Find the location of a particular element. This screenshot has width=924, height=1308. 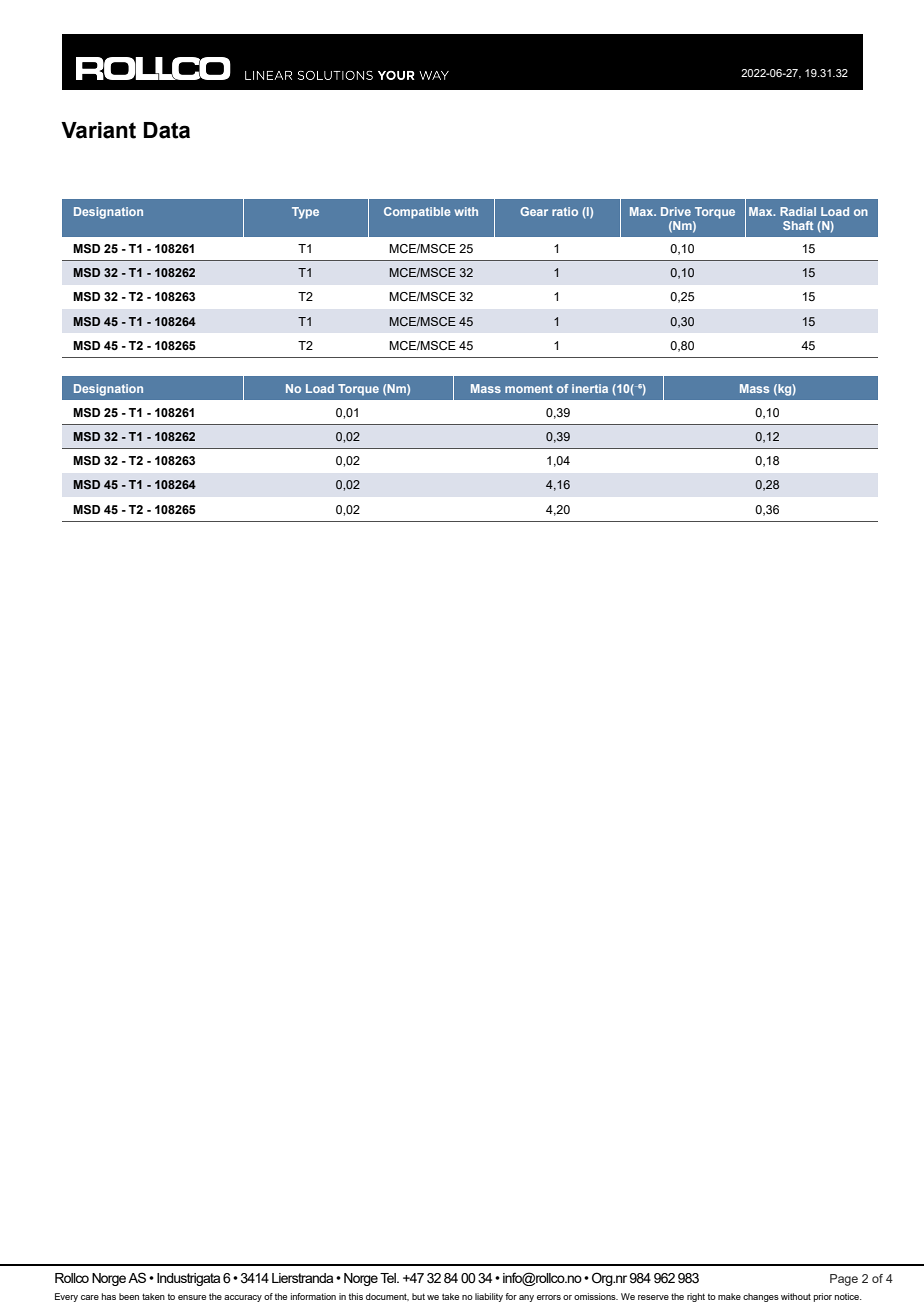

moment is located at coordinates (529, 389).
